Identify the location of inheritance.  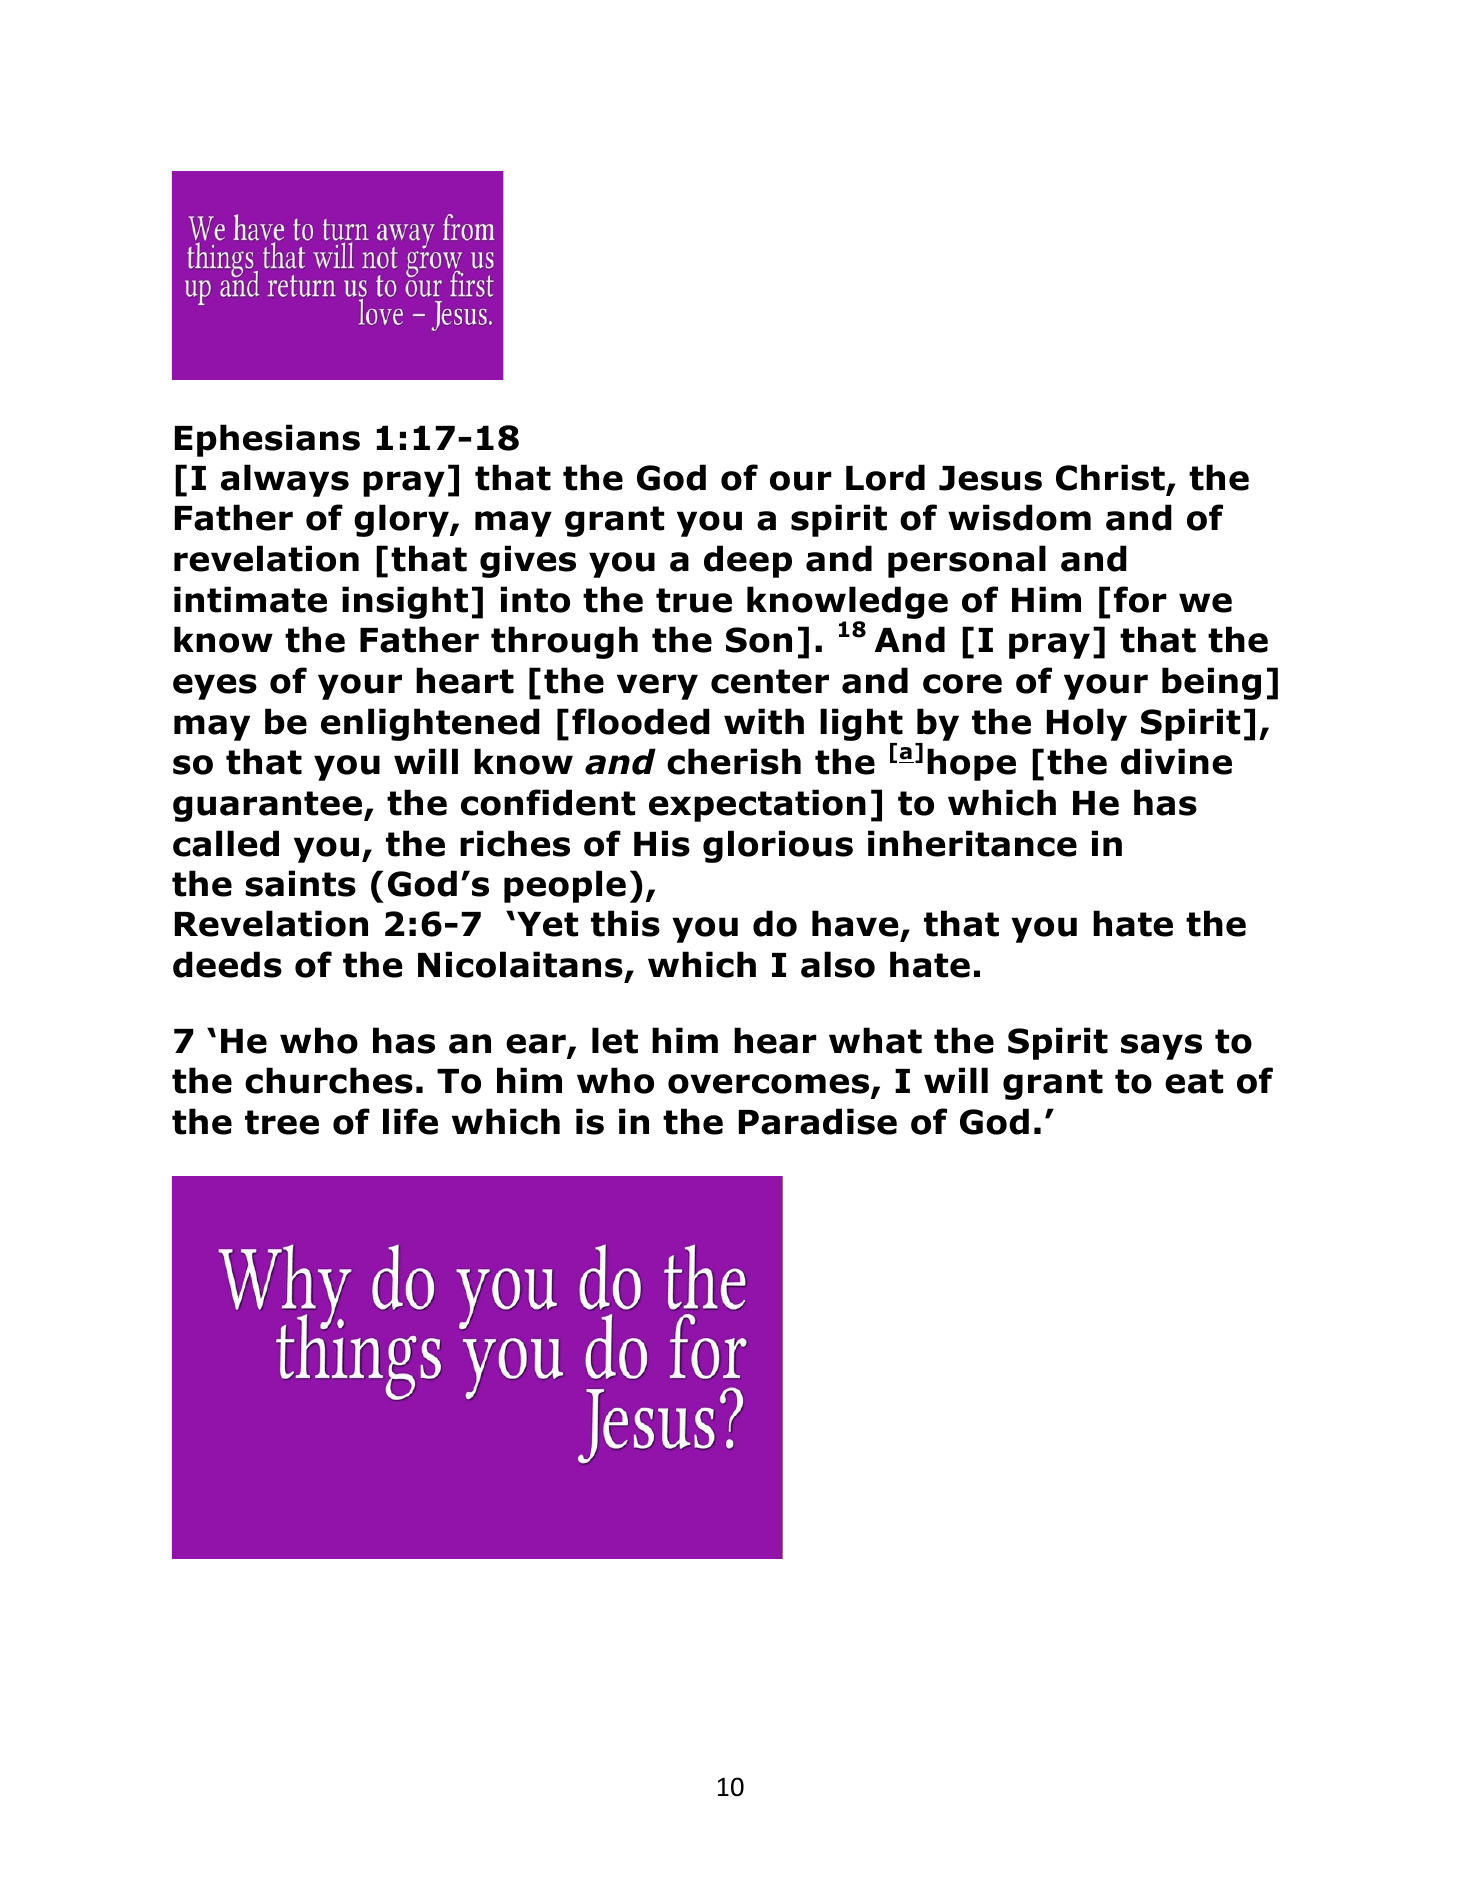
(972, 843).
